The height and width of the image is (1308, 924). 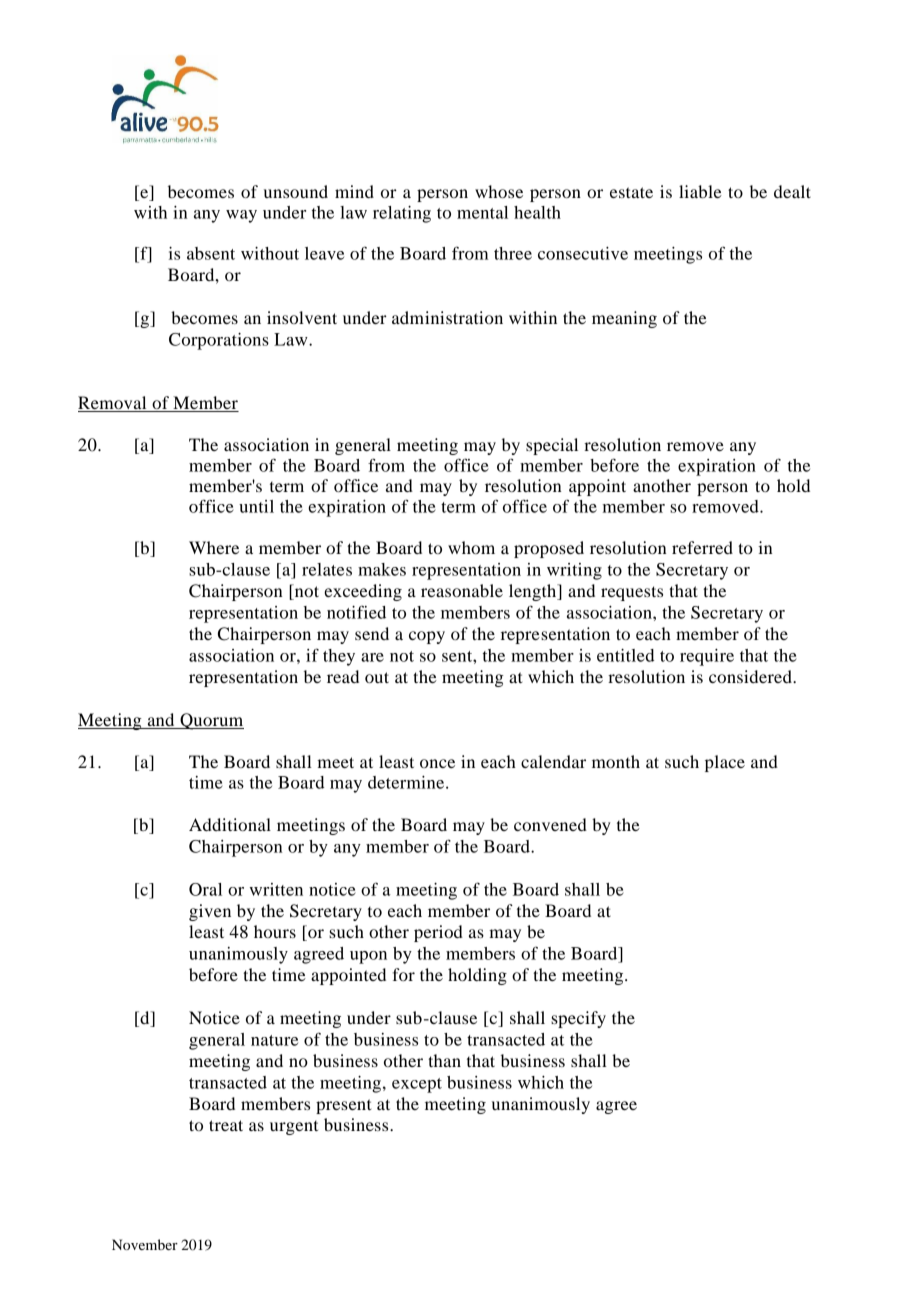 I want to click on except, so click(x=417, y=1085).
